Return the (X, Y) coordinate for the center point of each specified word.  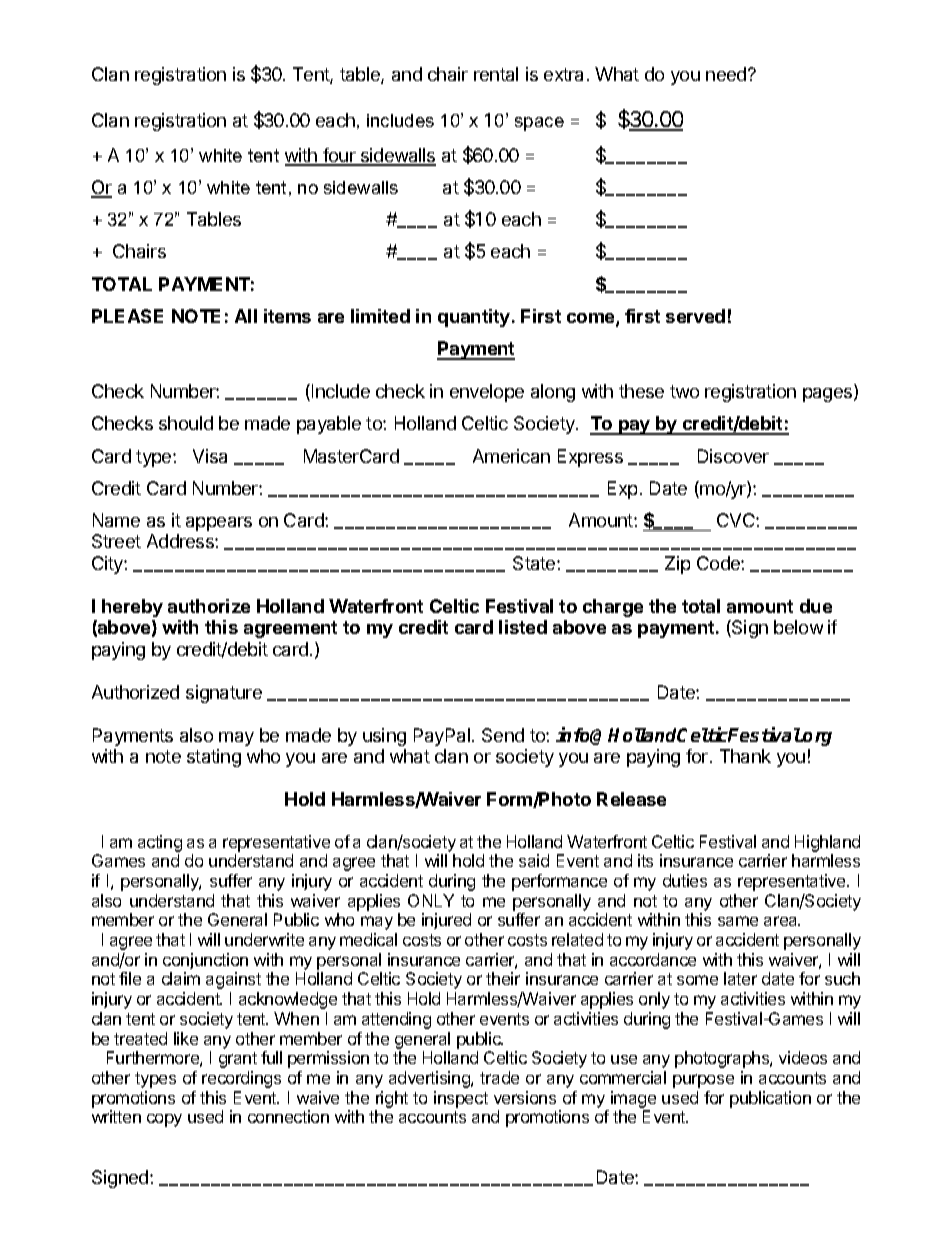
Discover (733, 456)
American (511, 456)
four (339, 156)
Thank (745, 756)
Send (503, 735)
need (727, 74)
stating (214, 758)
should (186, 423)
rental (496, 74)
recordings (241, 1079)
